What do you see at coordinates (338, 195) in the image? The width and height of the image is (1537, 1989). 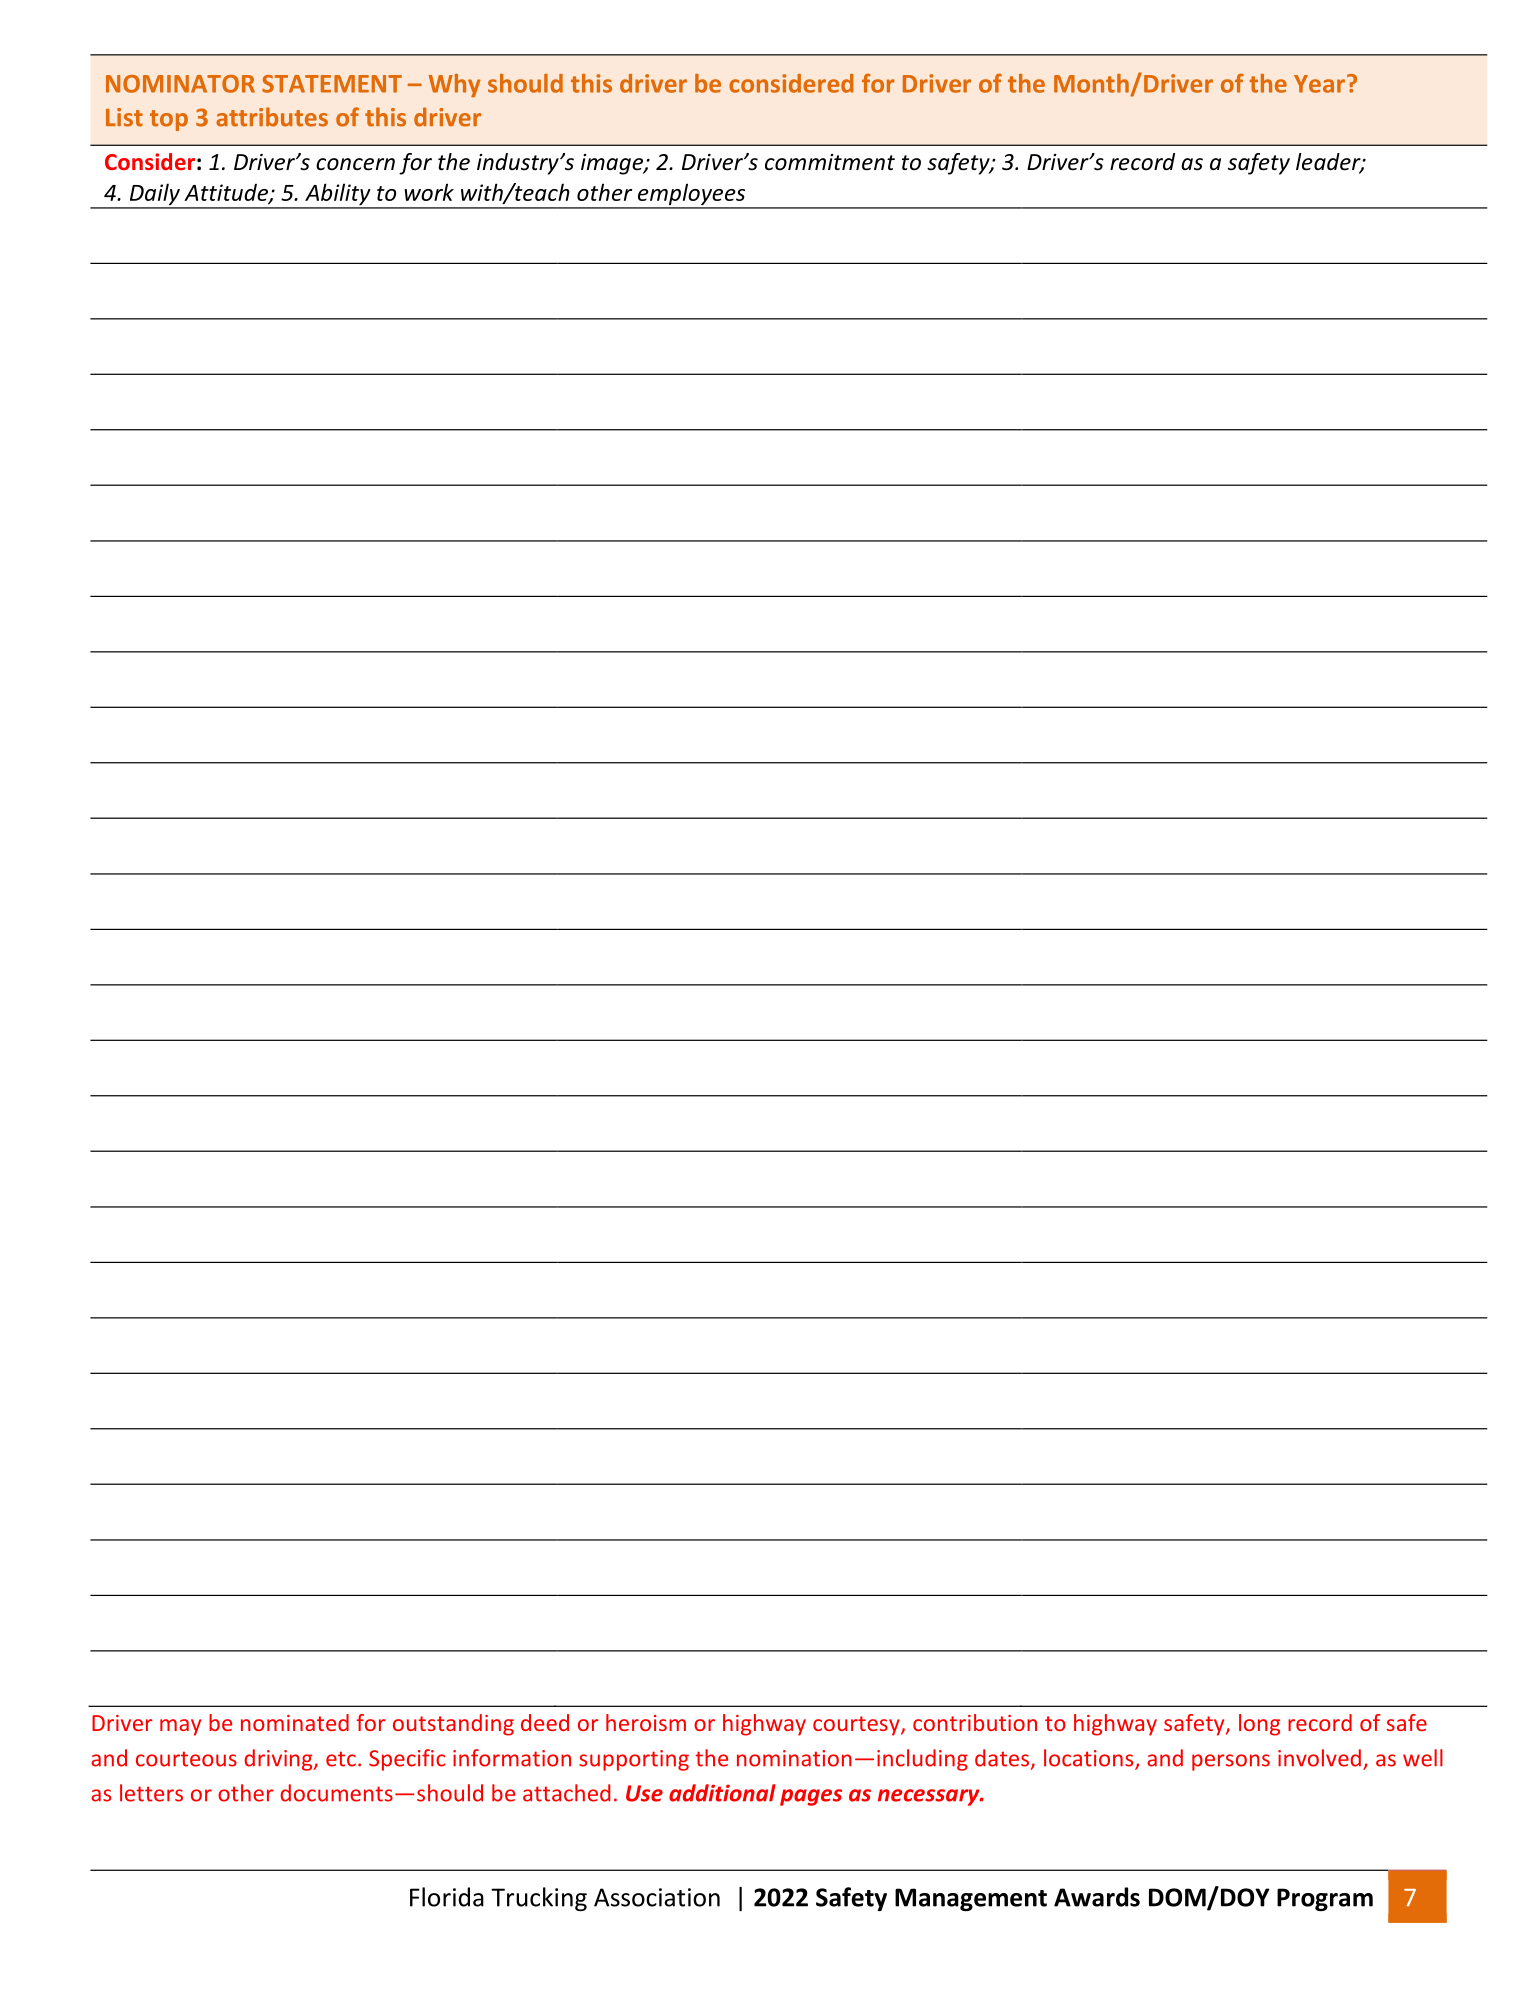 I see `Ability` at bounding box center [338, 195].
